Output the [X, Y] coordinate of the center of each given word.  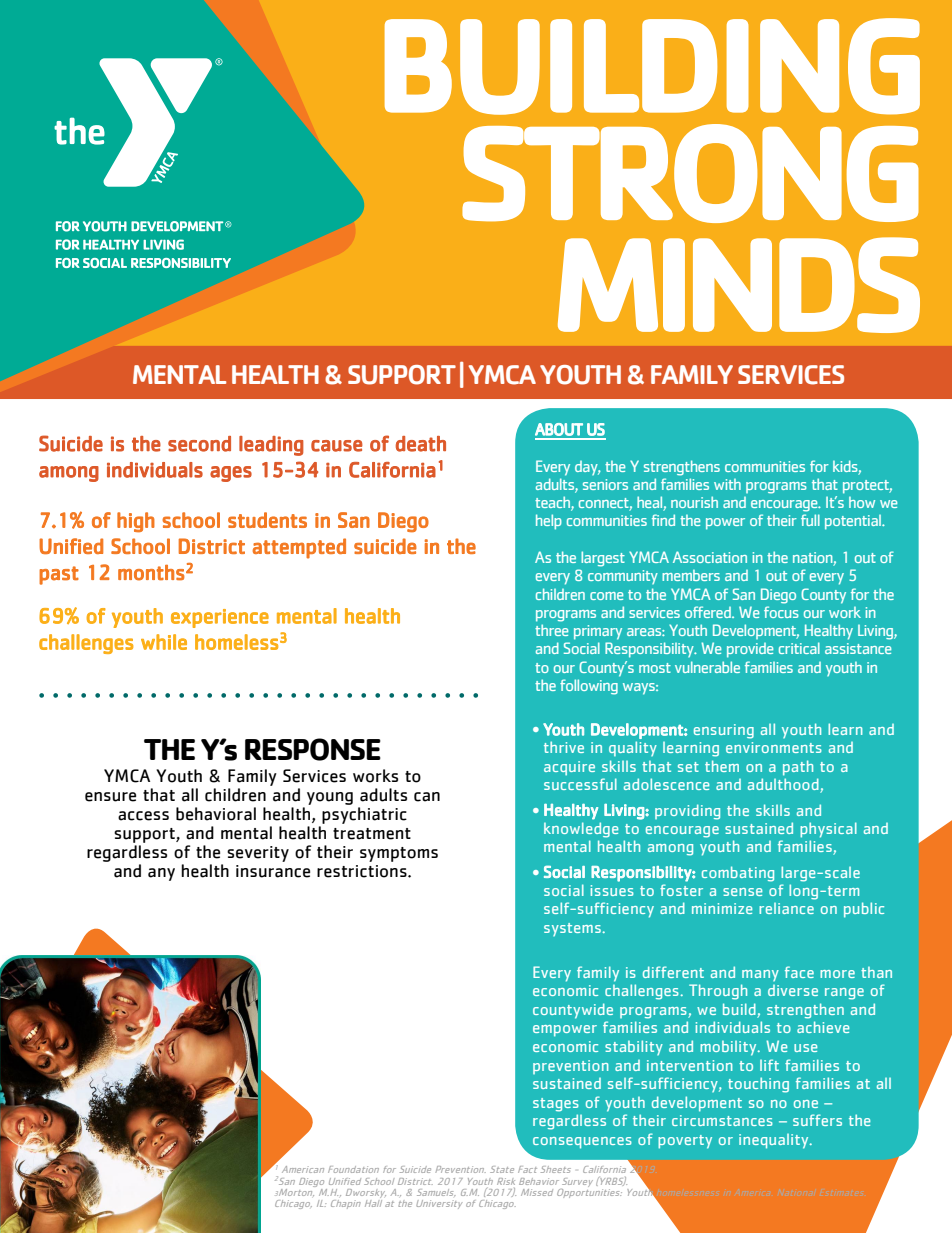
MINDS [739, 285]
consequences [582, 1143]
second [199, 444]
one [806, 1104]
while [164, 642]
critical [799, 648]
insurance [273, 871]
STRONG [690, 173]
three [551, 630]
